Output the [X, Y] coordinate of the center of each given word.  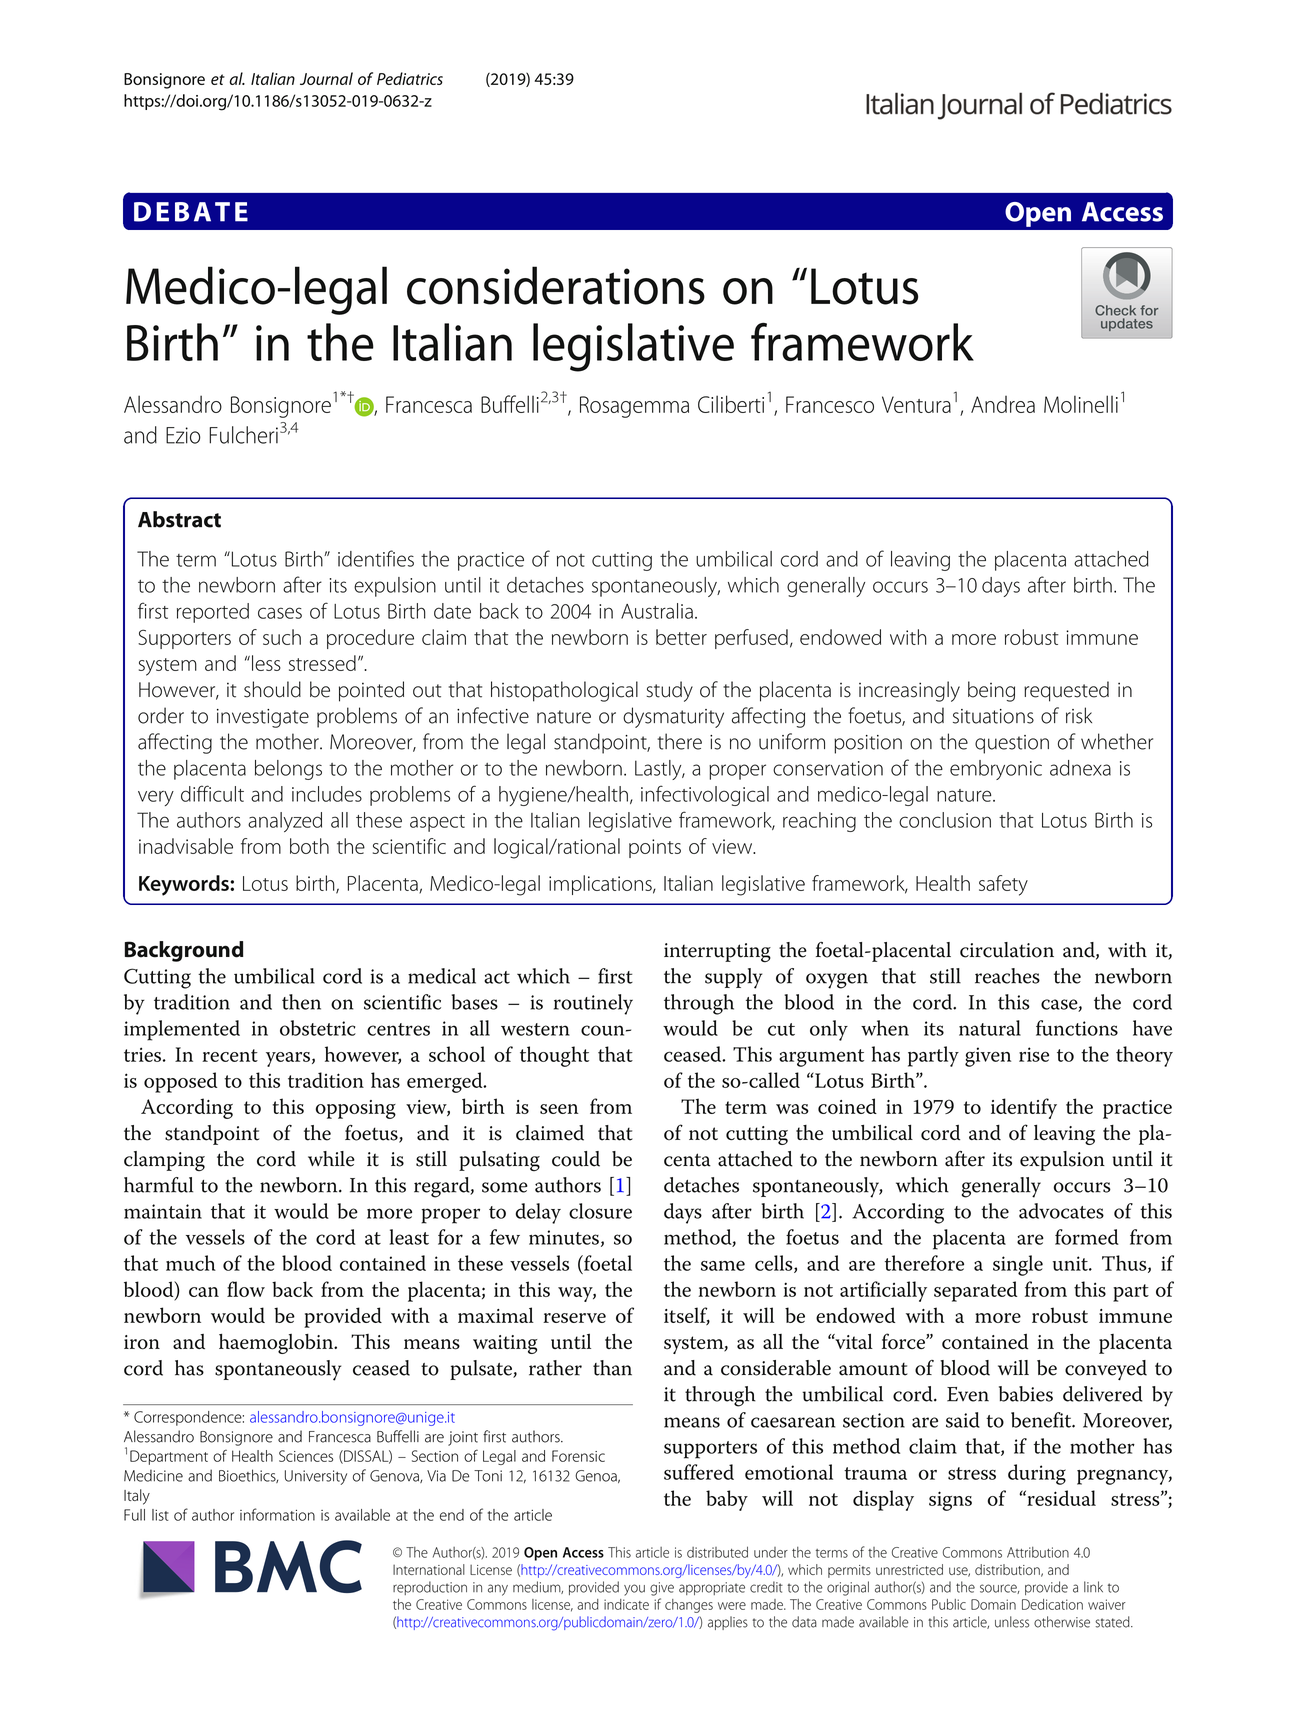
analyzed [285, 822]
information [277, 1514]
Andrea [1003, 404]
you [634, 1590]
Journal [326, 78]
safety [1003, 885]
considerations [556, 285]
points [655, 848]
